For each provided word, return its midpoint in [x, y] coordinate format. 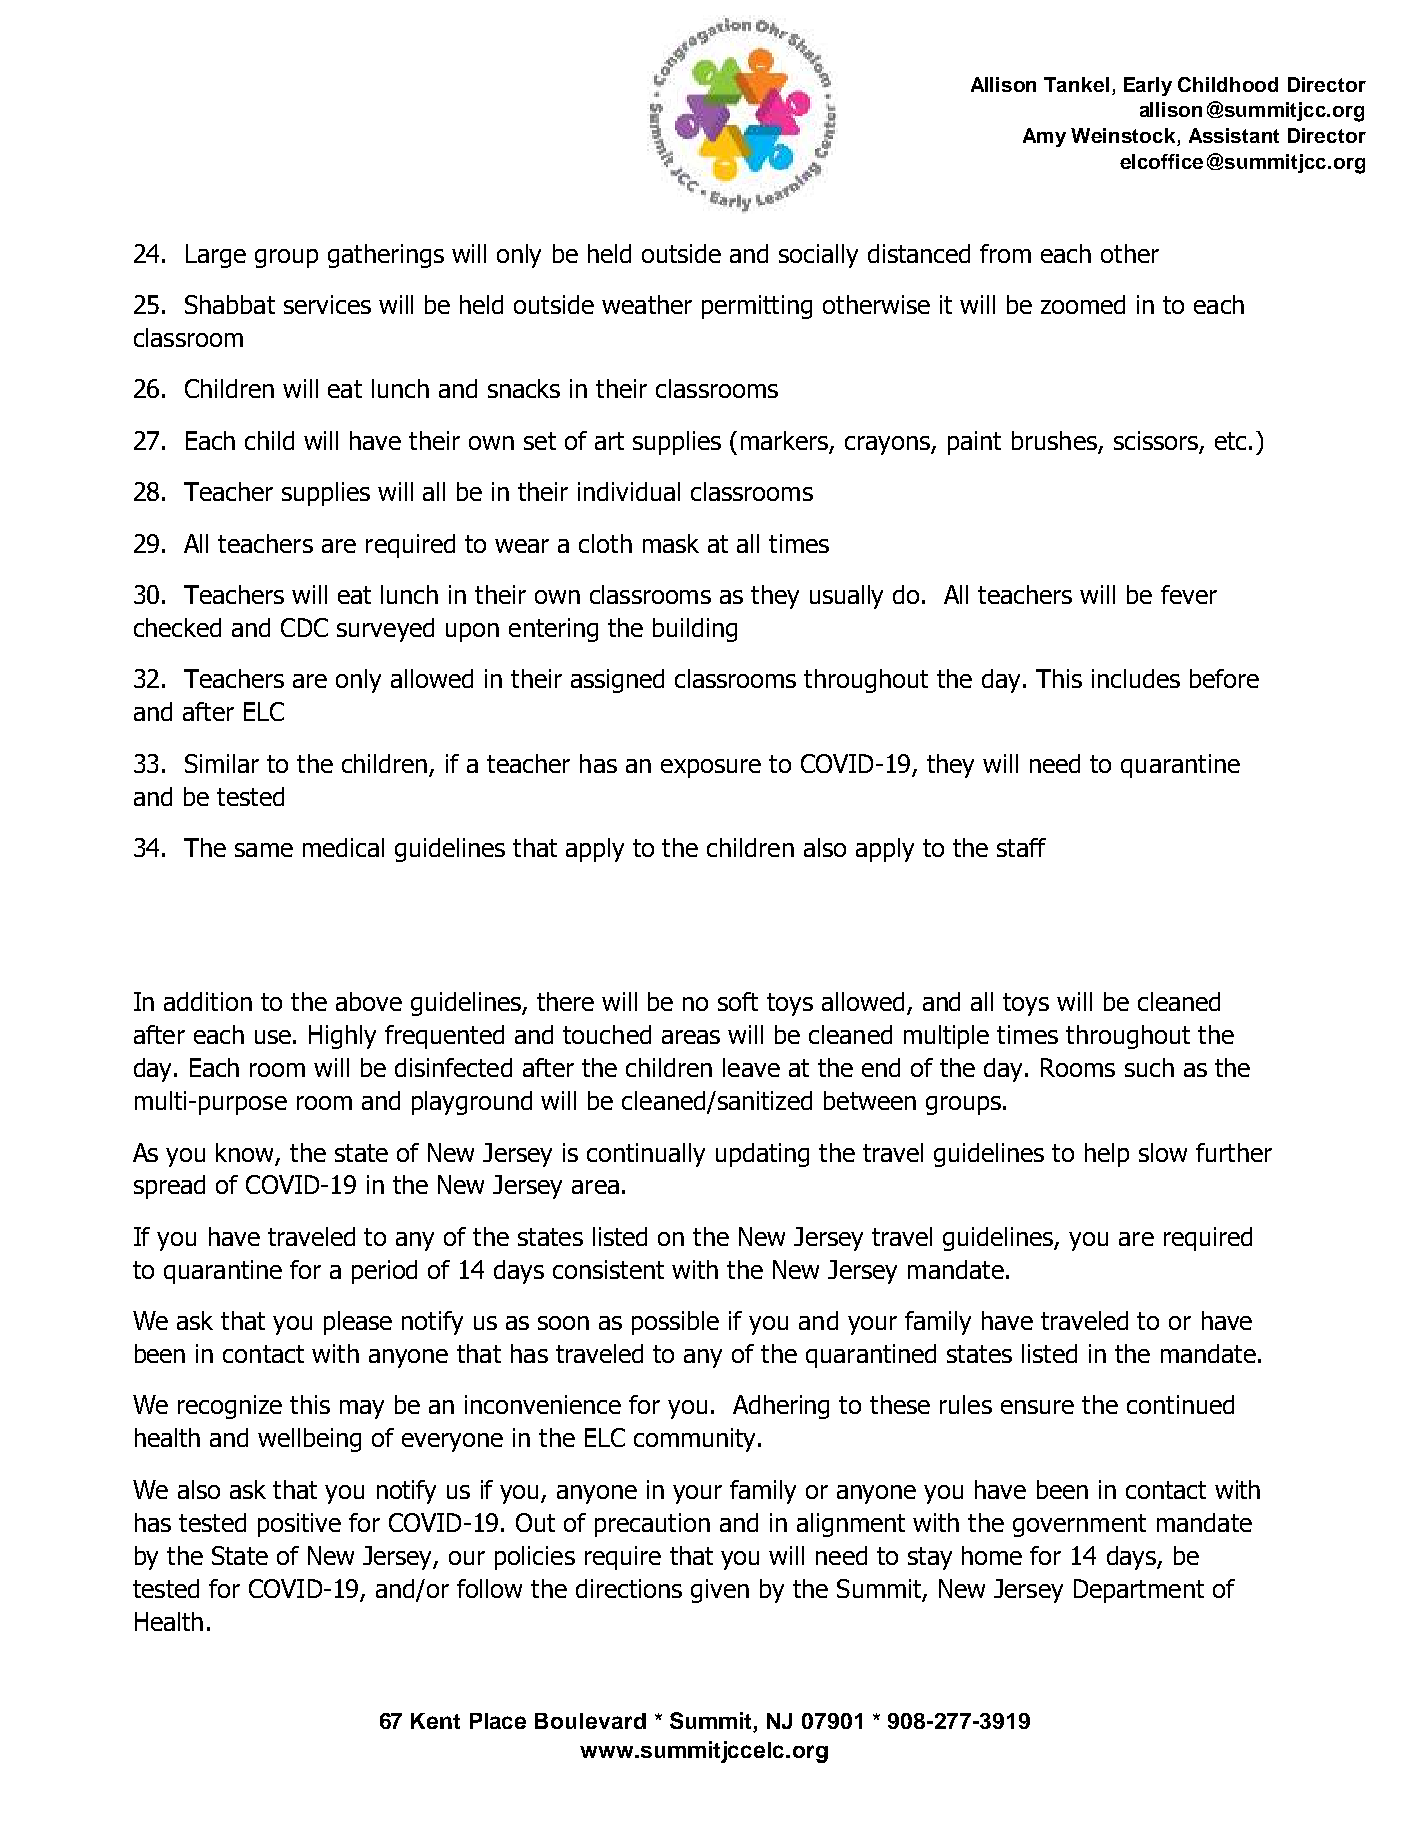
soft [738, 1001]
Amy [1044, 137]
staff [1021, 847]
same [264, 850]
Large [216, 256]
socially [818, 256]
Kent [435, 1721]
